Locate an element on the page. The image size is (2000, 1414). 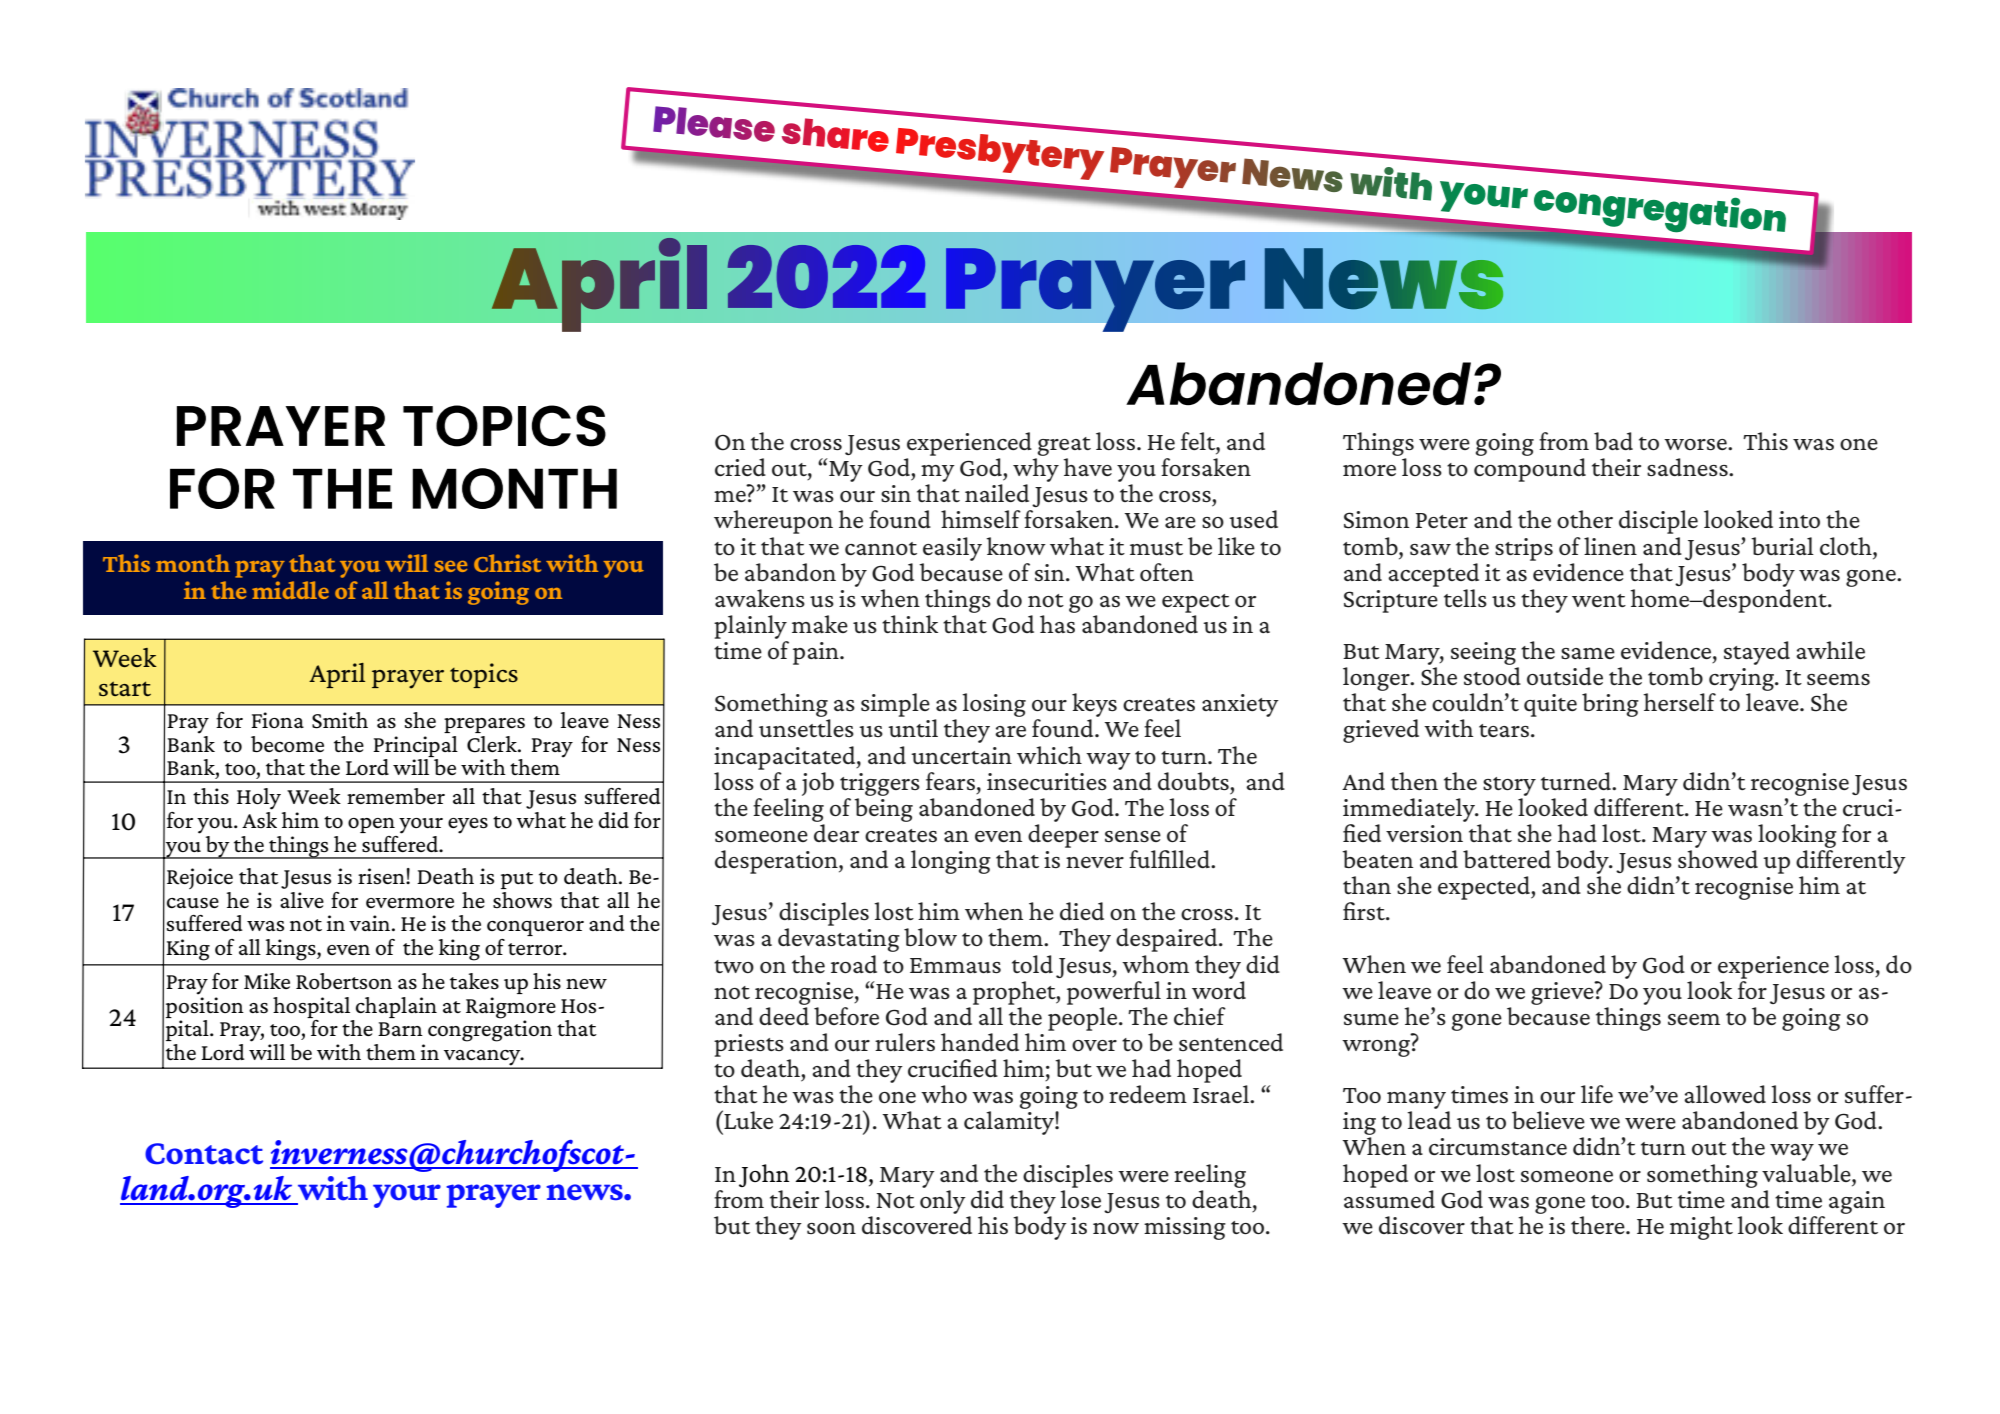
cried is located at coordinates (740, 467).
